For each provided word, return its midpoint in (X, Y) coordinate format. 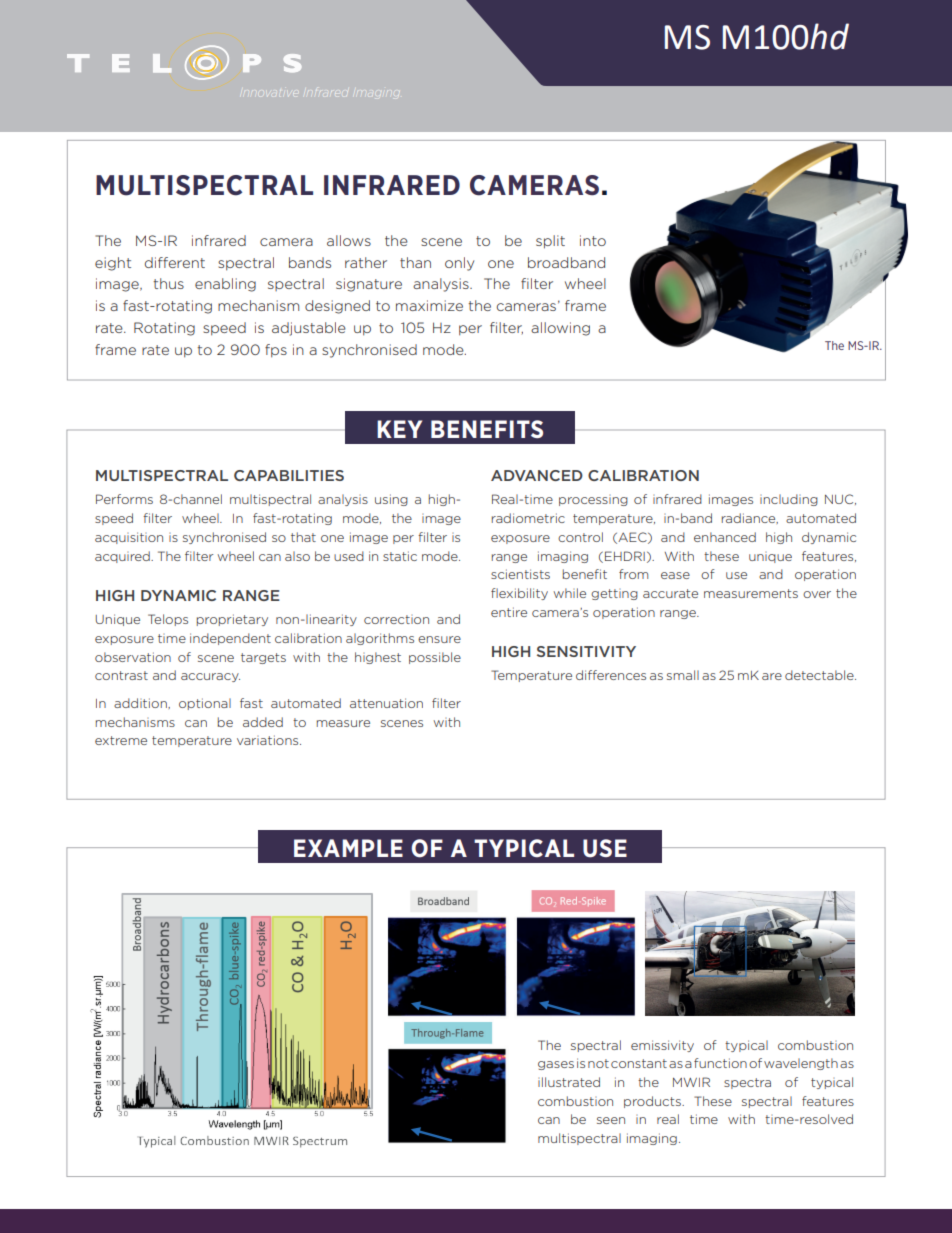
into (593, 240)
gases (556, 1065)
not (598, 1063)
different (175, 262)
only (459, 264)
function (720, 1063)
